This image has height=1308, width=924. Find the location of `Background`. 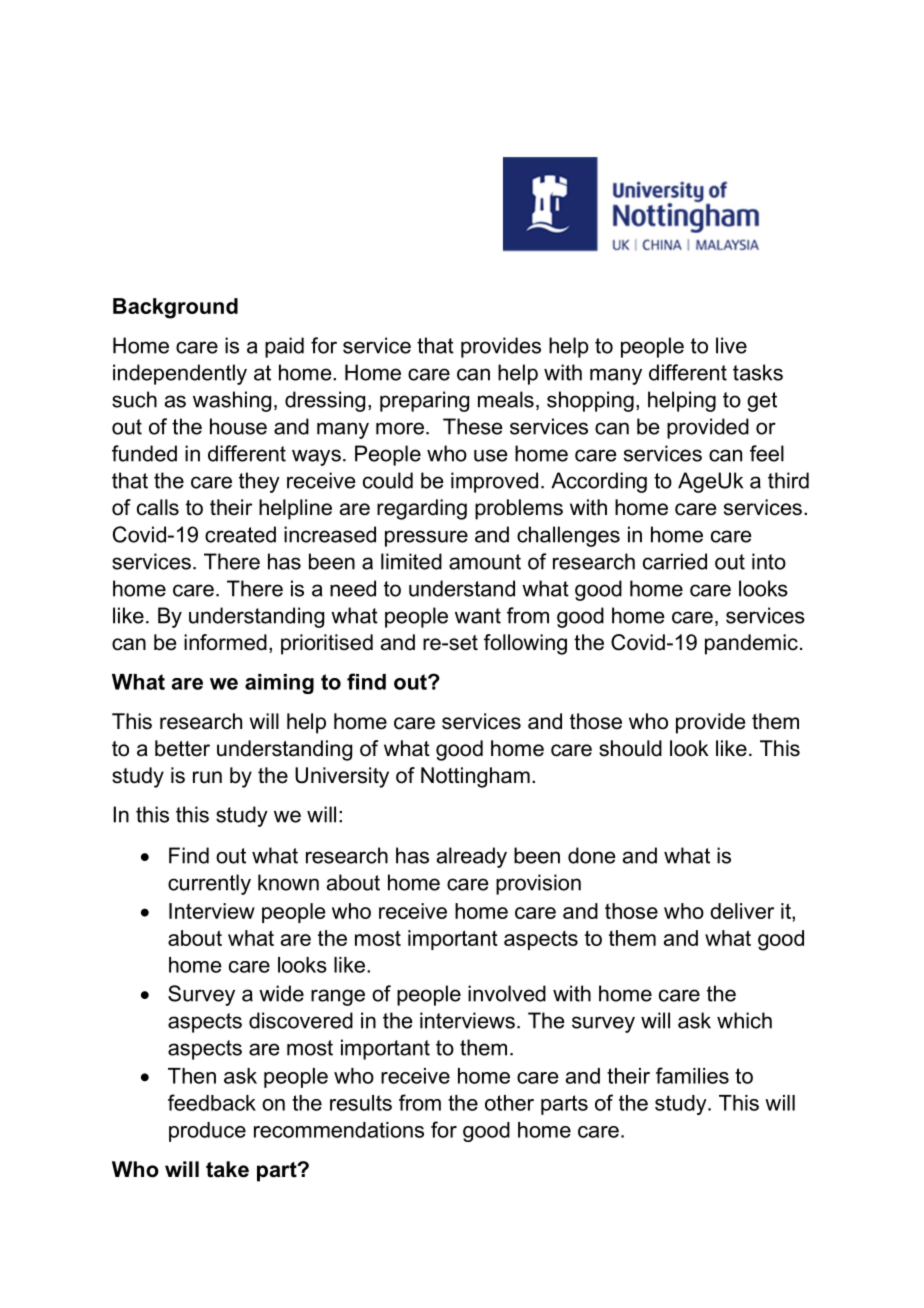

Background is located at coordinates (175, 308).
